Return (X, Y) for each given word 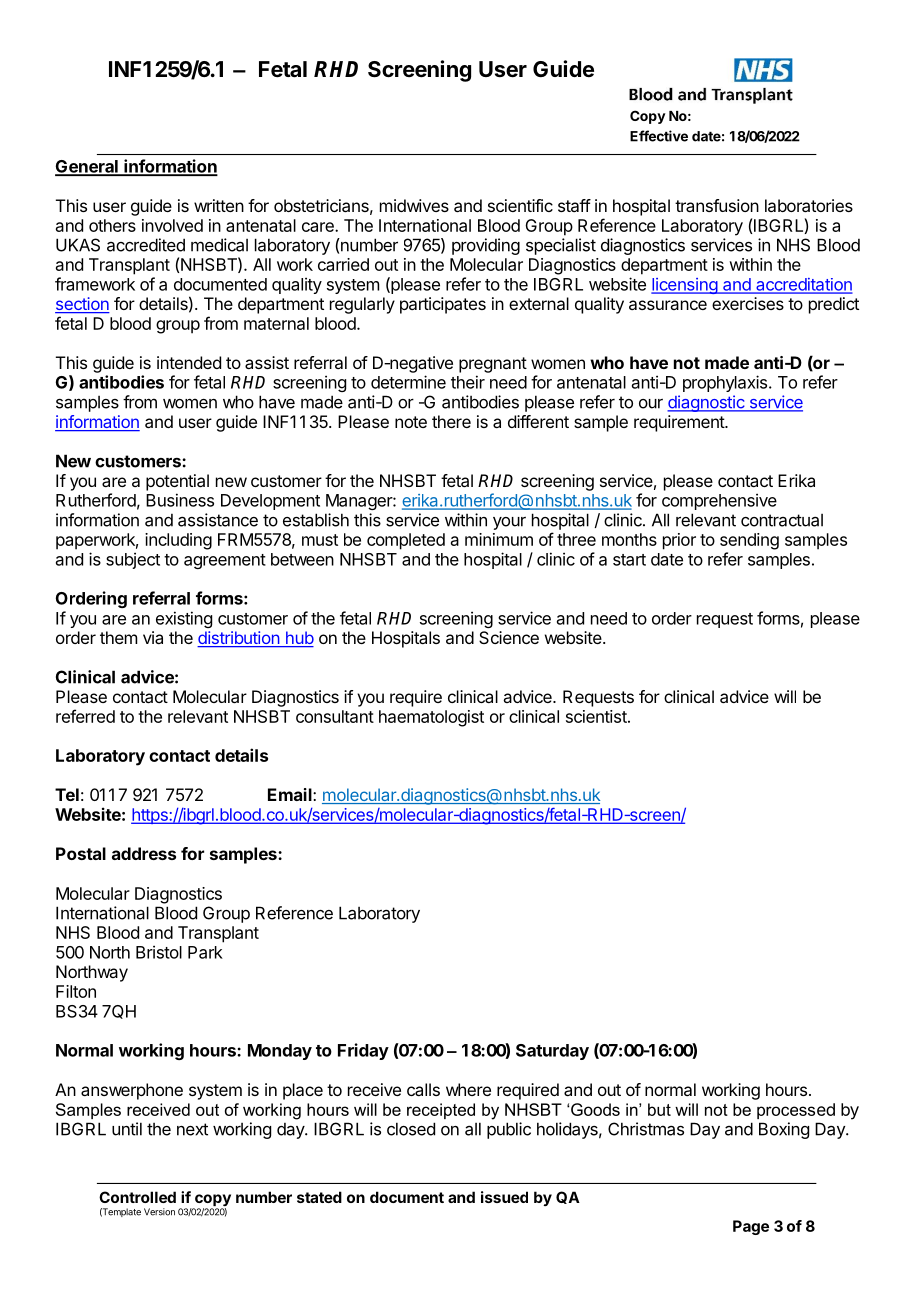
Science (509, 637)
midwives (414, 205)
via (153, 637)
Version (159, 1212)
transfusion (717, 205)
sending (749, 541)
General (87, 167)
